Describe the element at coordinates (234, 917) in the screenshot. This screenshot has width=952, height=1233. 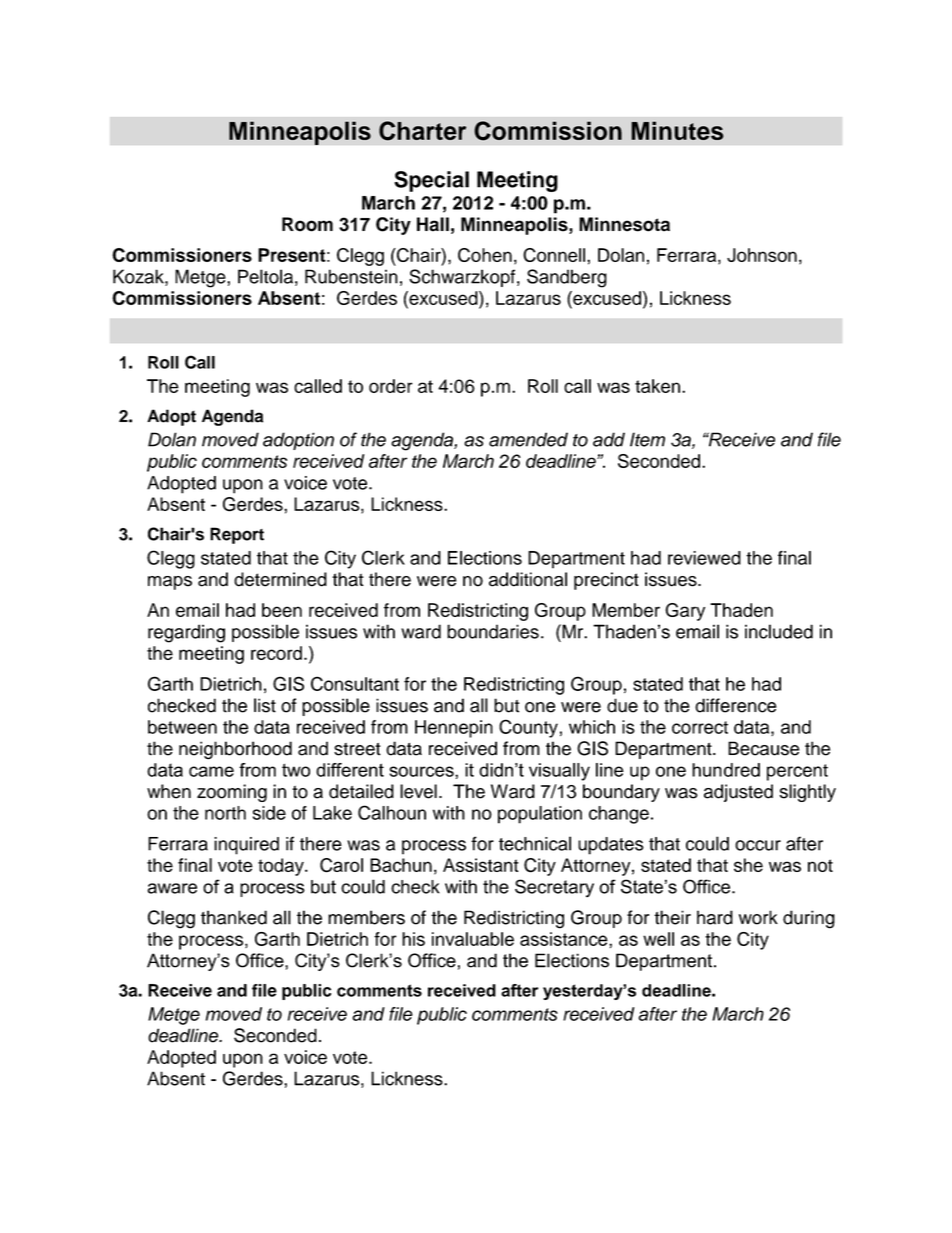
I see `thanked` at that location.
